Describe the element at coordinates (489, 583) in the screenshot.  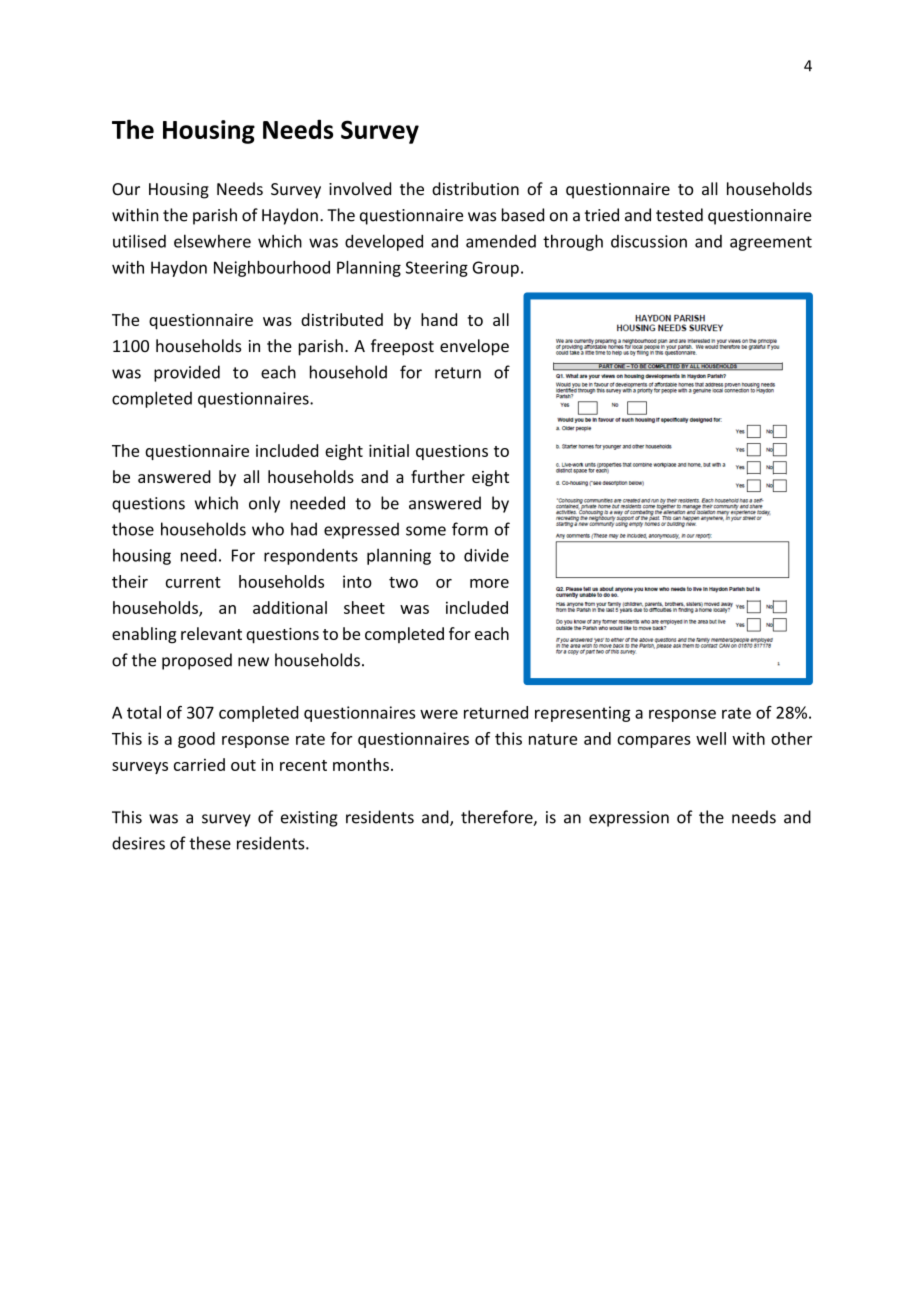
I see `more` at that location.
